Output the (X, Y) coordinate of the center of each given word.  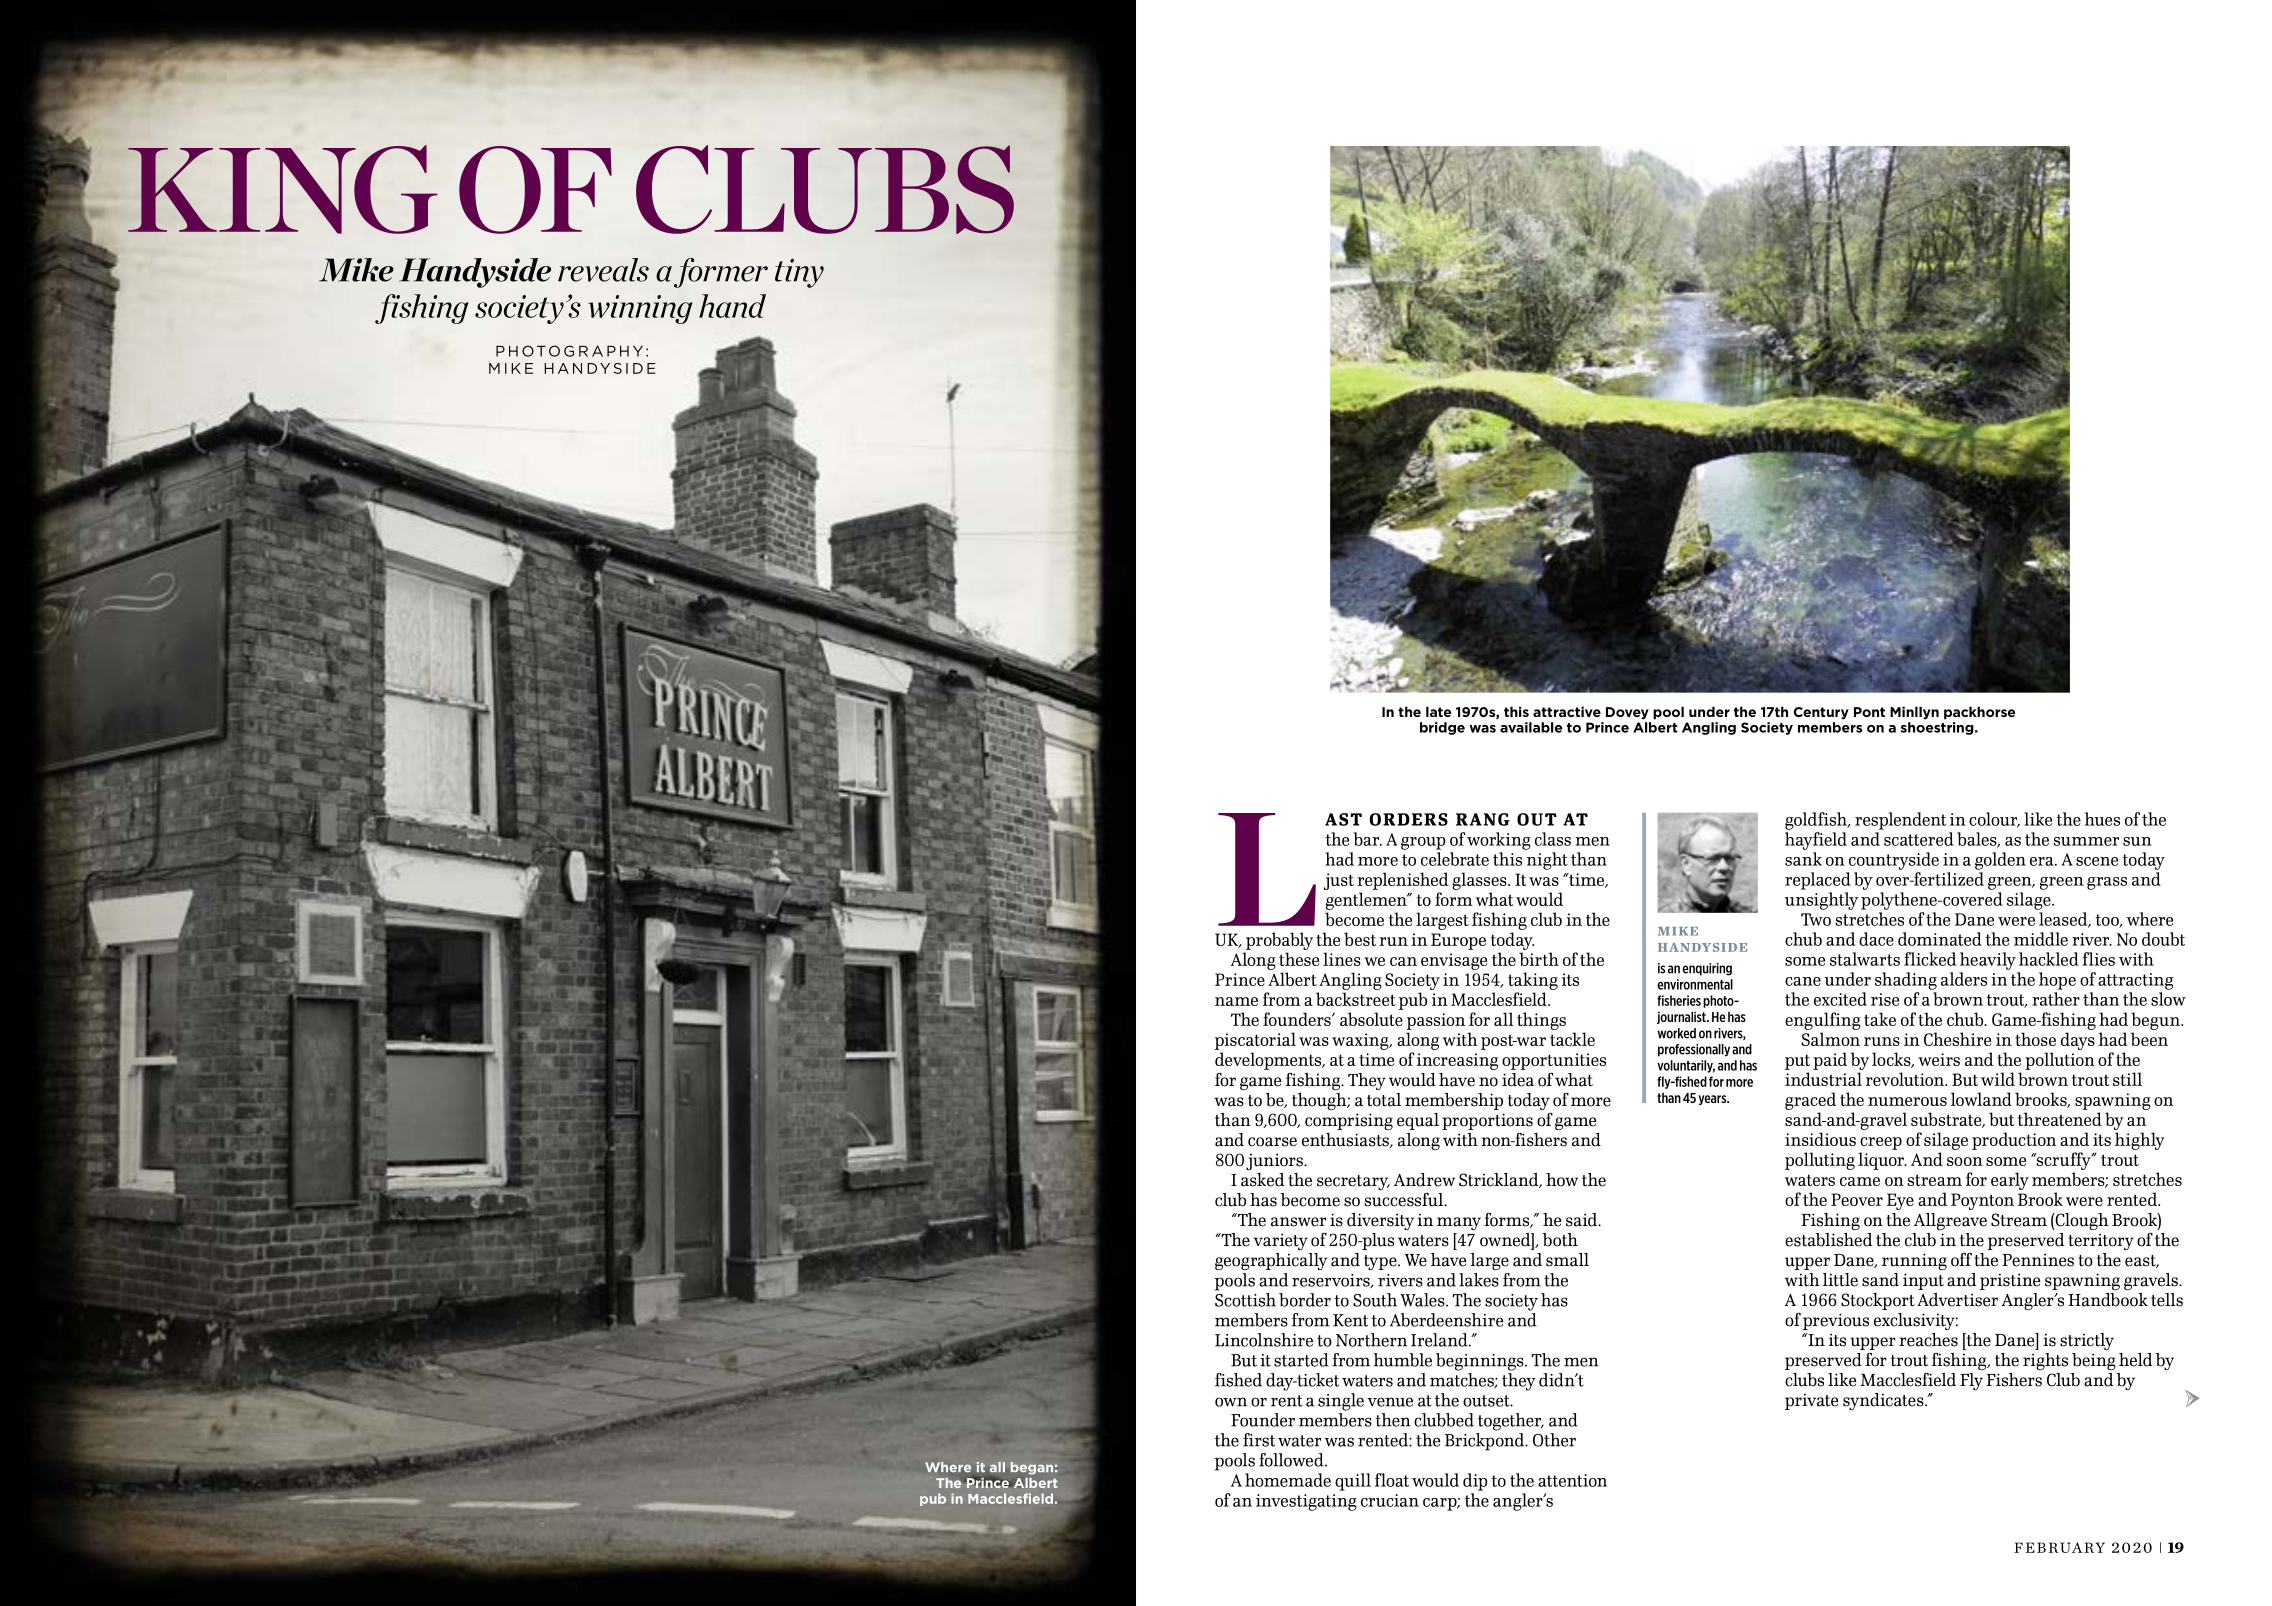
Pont (1869, 712)
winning (640, 309)
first (1259, 1440)
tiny (799, 273)
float (1392, 1480)
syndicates (1884, 1401)
